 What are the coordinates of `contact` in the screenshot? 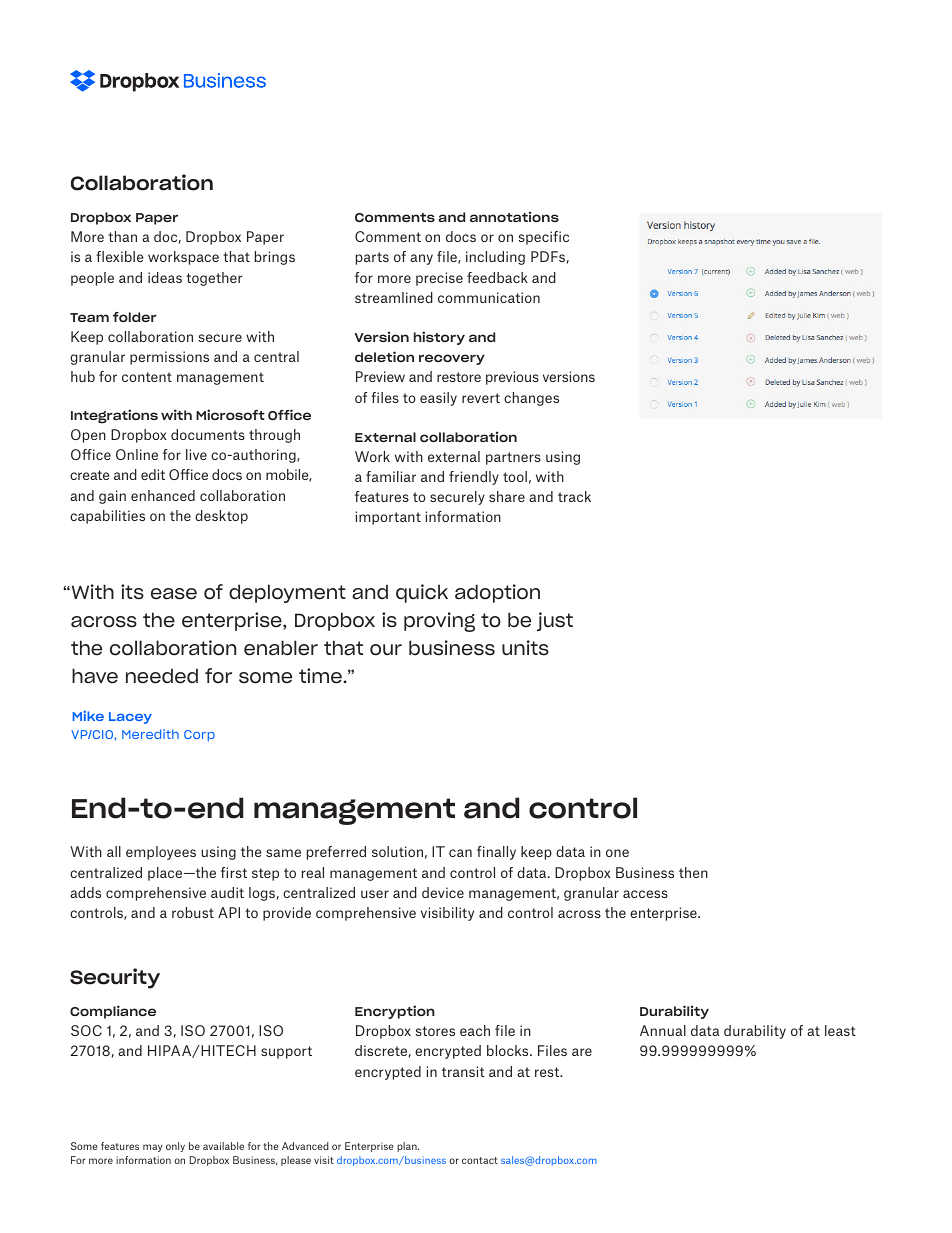 It's located at (480, 1160).
